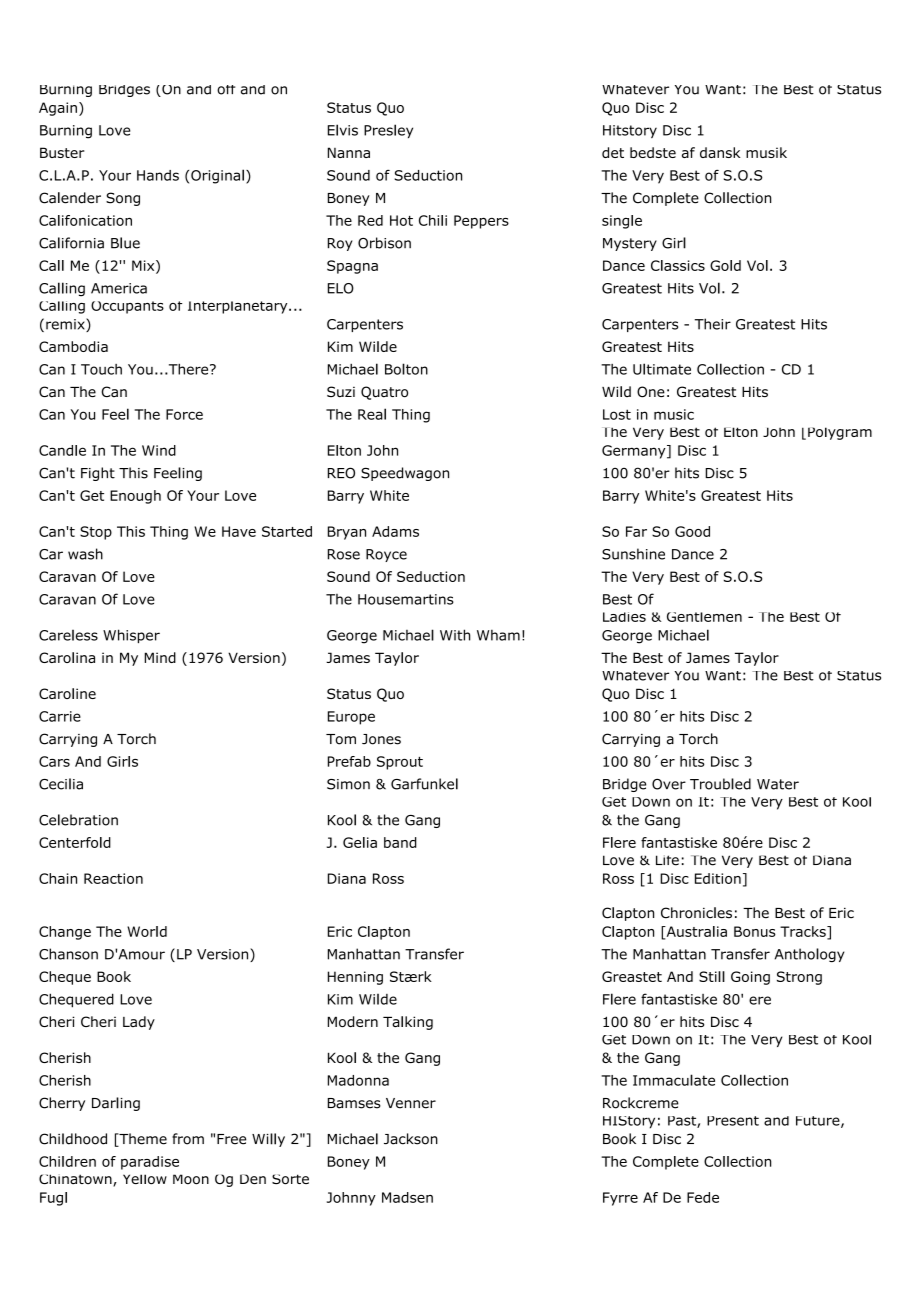 The image size is (924, 1308). Describe the element at coordinates (150, 1163) in the screenshot. I see `paradise` at that location.
